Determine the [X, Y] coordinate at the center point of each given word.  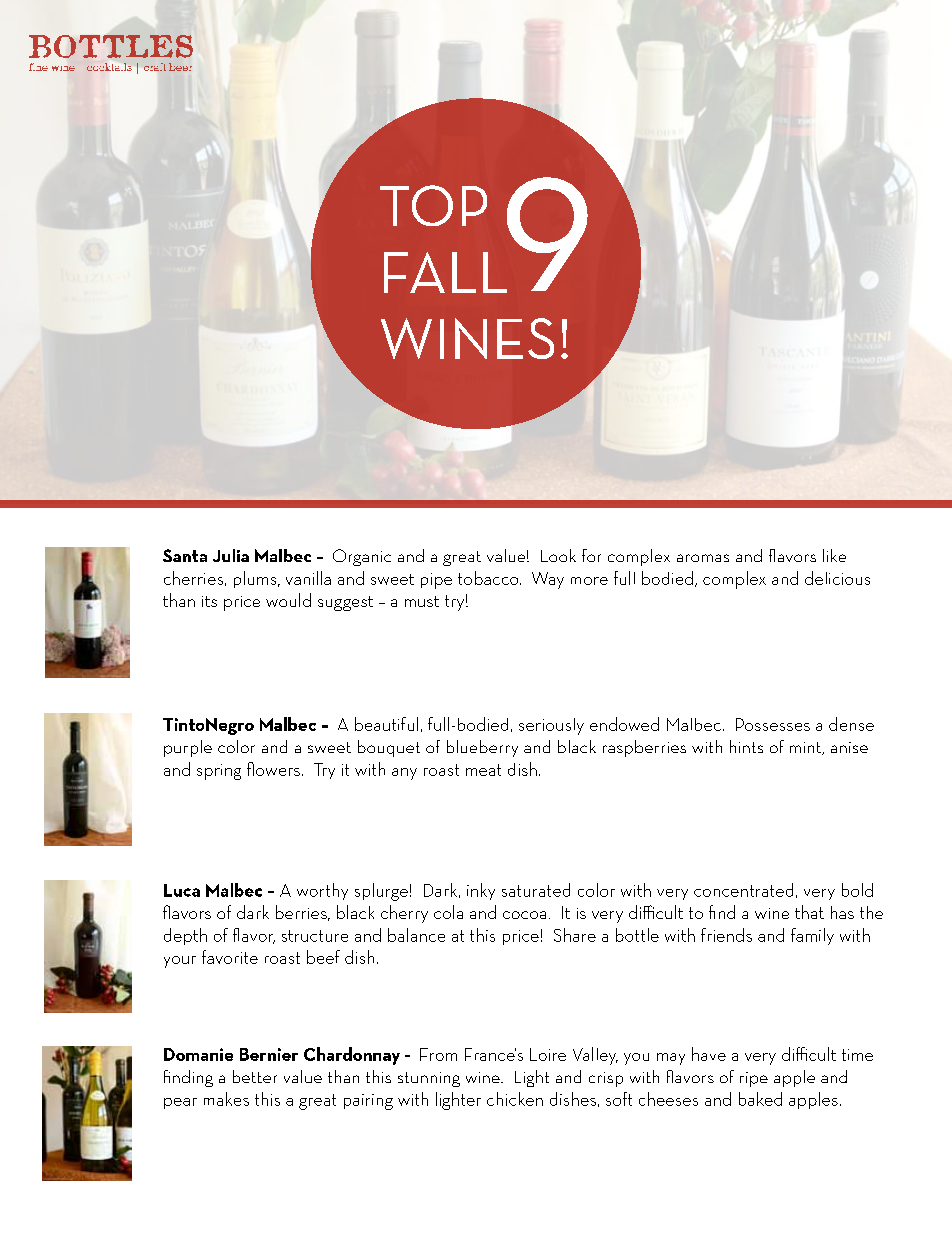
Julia [231, 555]
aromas [703, 558]
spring [219, 772]
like [834, 555]
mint [806, 748]
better [255, 1076]
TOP [433, 205]
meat [483, 770]
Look [558, 555]
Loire [548, 1054]
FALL [445, 272]
